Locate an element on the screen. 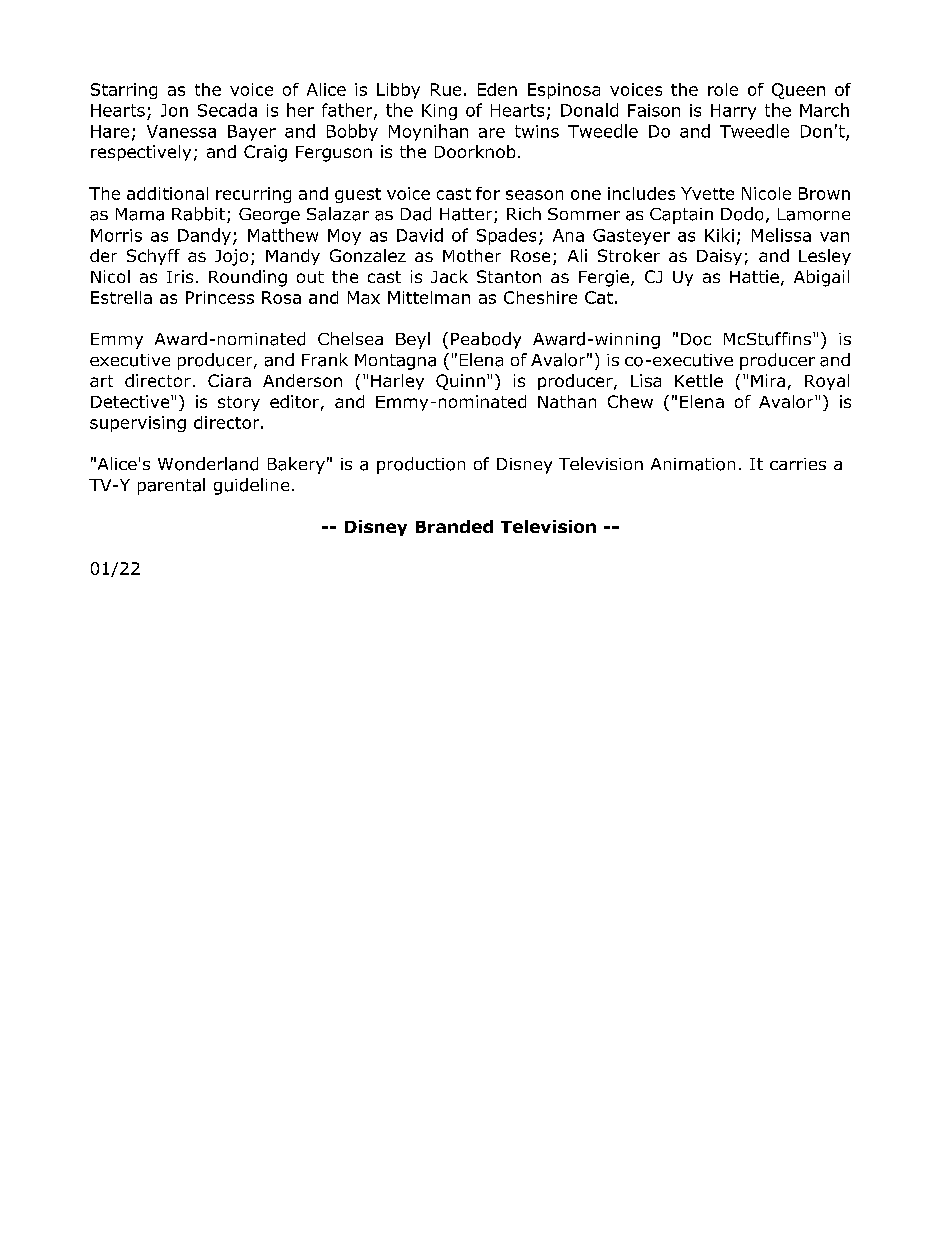 The height and width of the screenshot is (1233, 952). Doc is located at coordinates (696, 339).
